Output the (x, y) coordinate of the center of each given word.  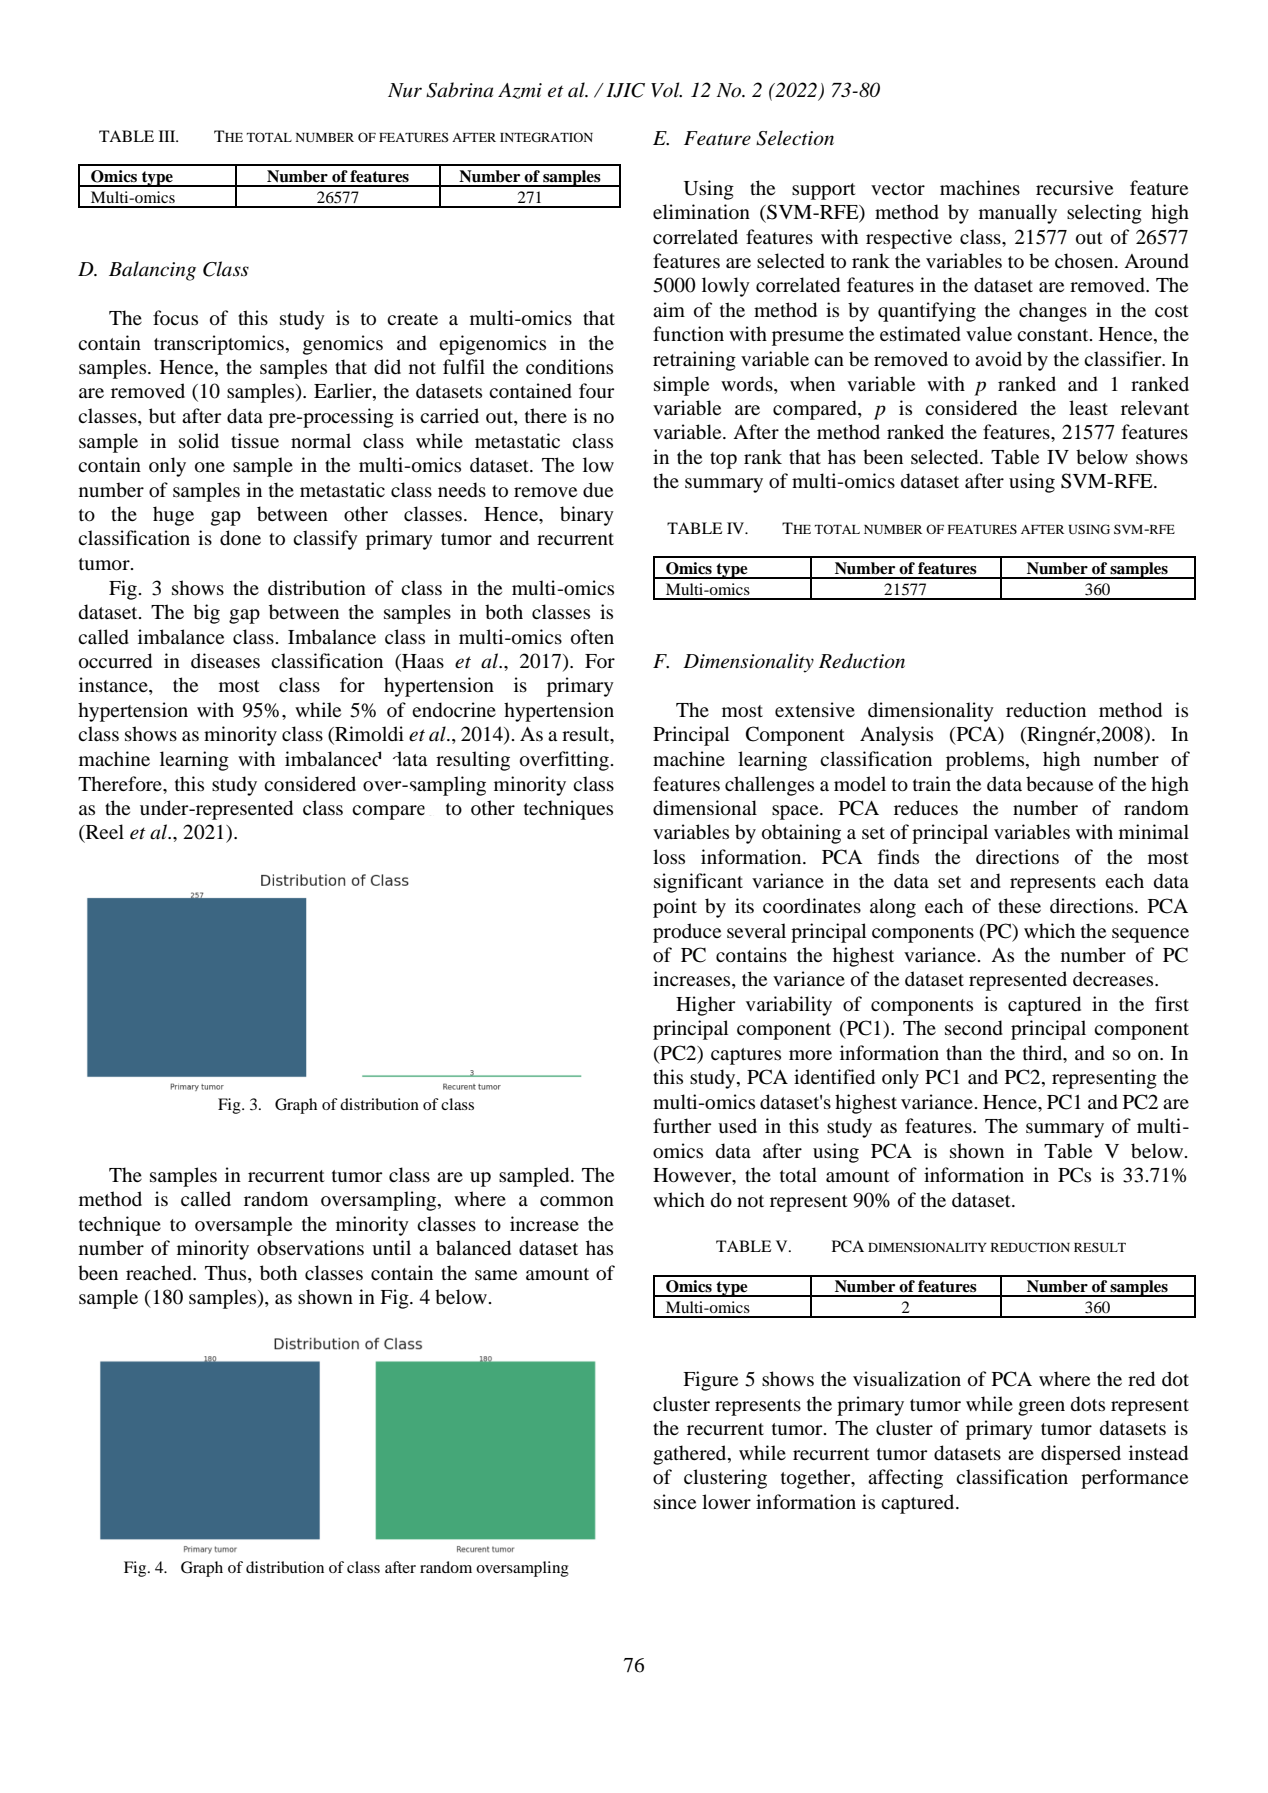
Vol (666, 90)
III (168, 136)
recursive (1074, 187)
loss (669, 857)
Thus (227, 1274)
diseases (225, 660)
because (1059, 784)
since (675, 1501)
